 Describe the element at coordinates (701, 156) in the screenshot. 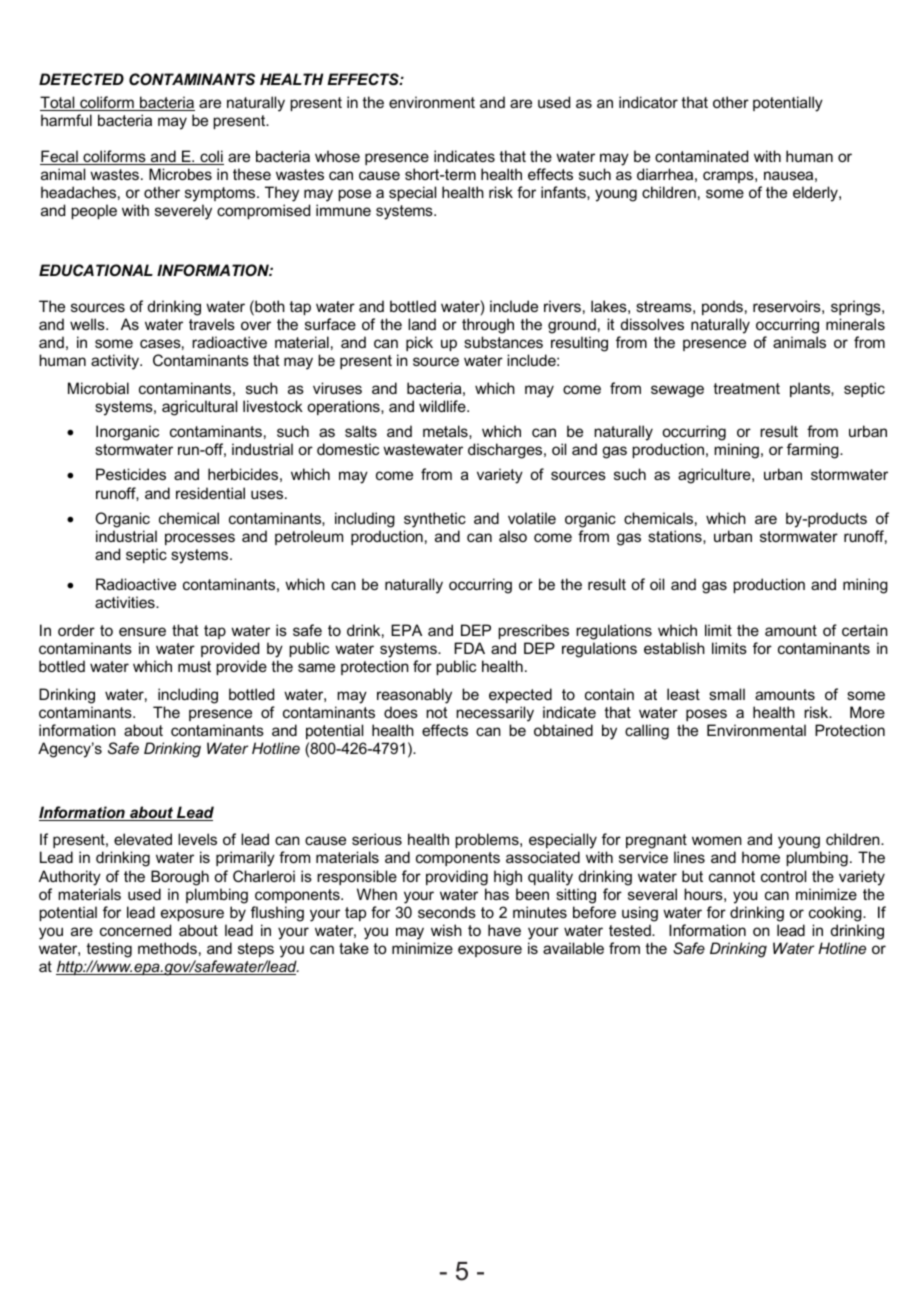

I see `contaminated` at that location.
